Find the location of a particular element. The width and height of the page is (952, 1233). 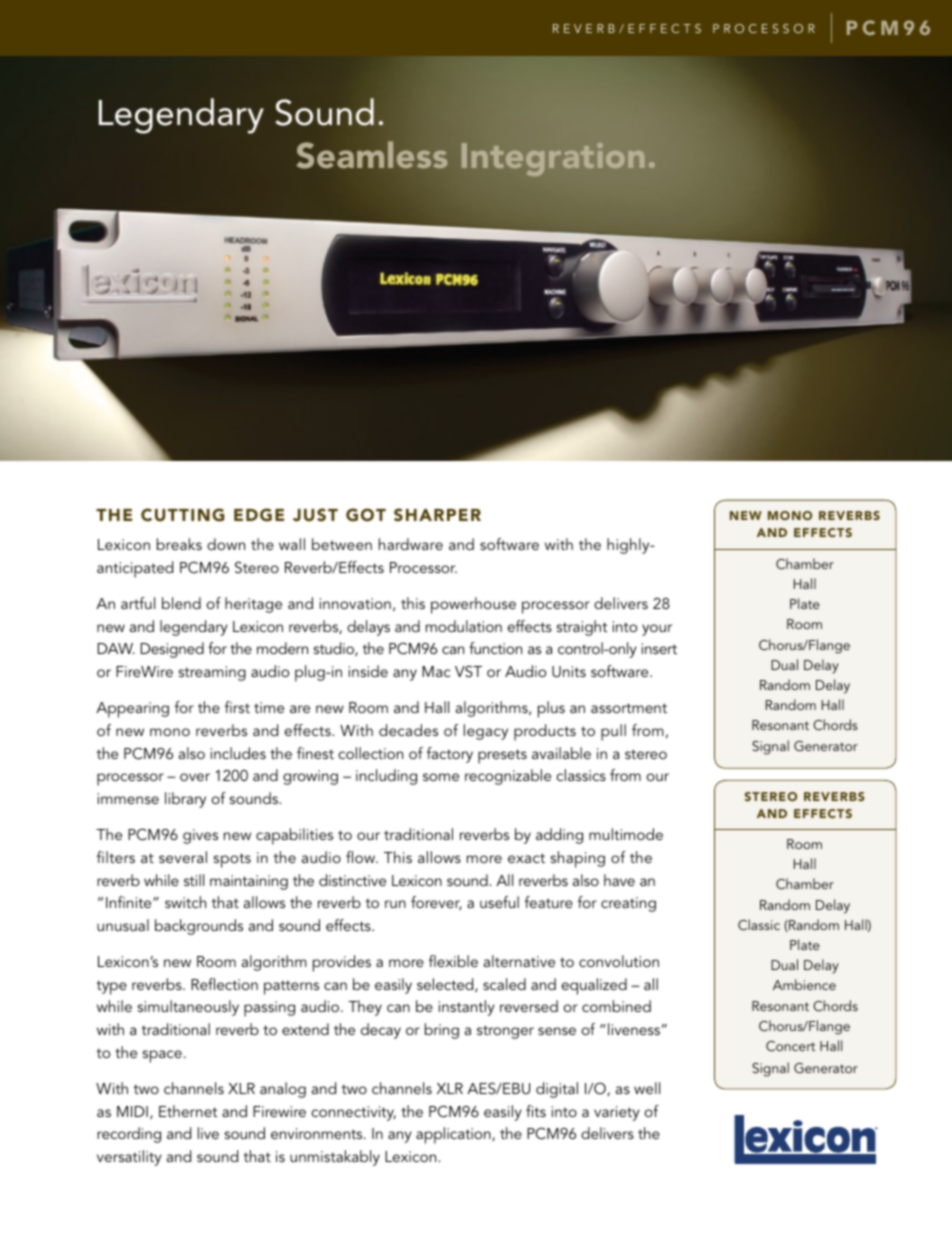

creating is located at coordinates (628, 904).
